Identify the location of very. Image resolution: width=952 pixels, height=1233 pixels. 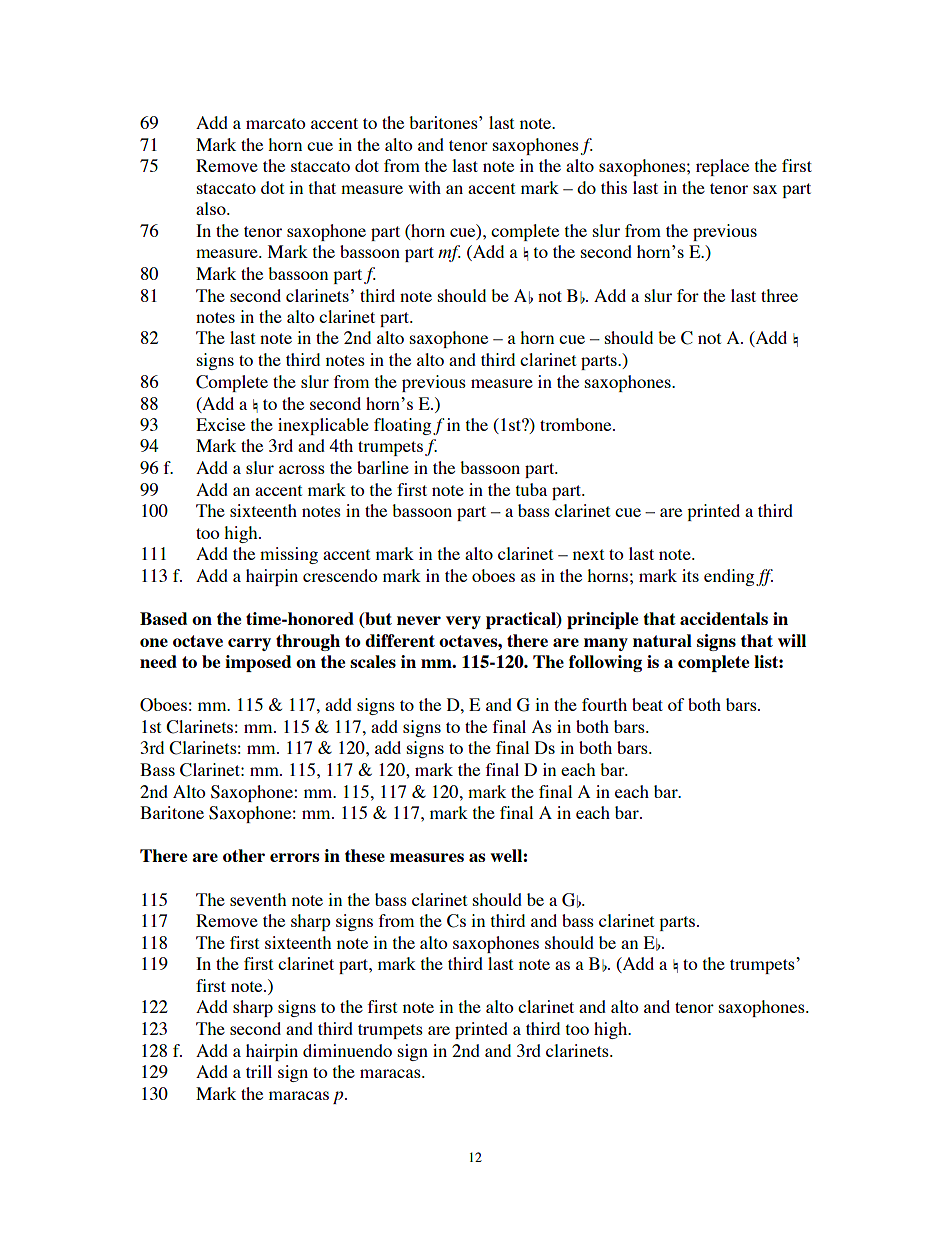
(463, 622).
